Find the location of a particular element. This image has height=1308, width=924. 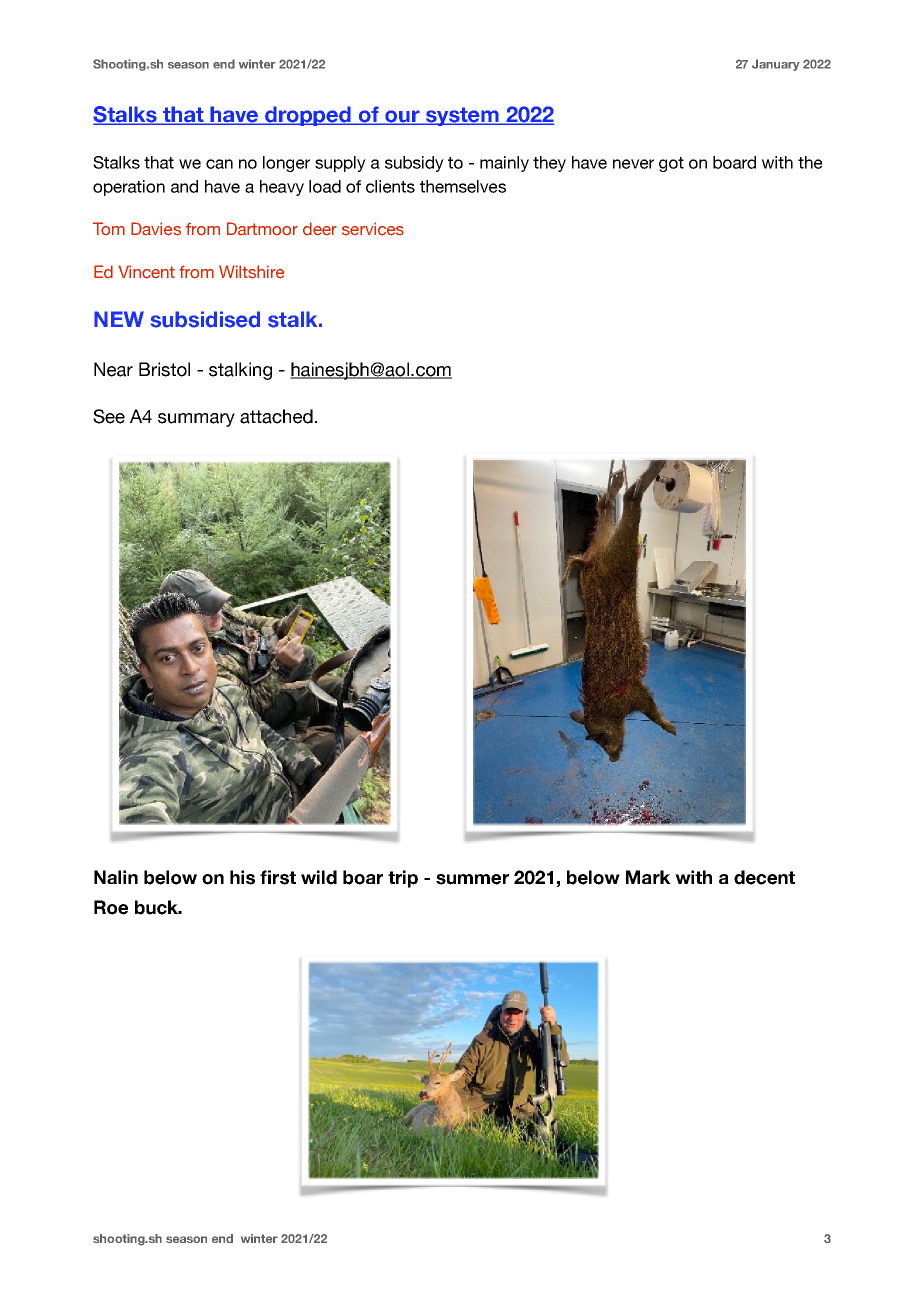

Bristol is located at coordinates (164, 369).
